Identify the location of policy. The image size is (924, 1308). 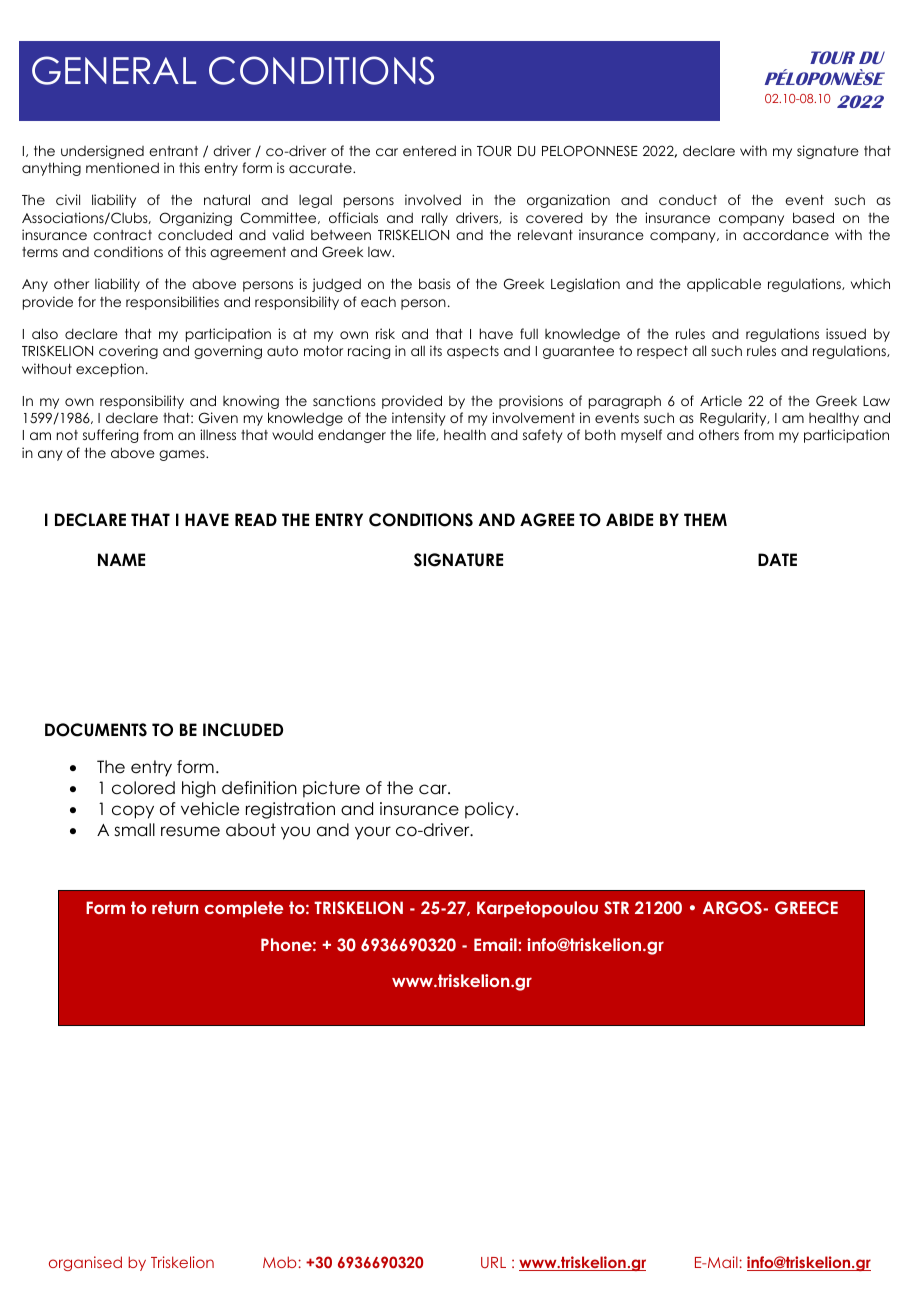
(491, 810).
